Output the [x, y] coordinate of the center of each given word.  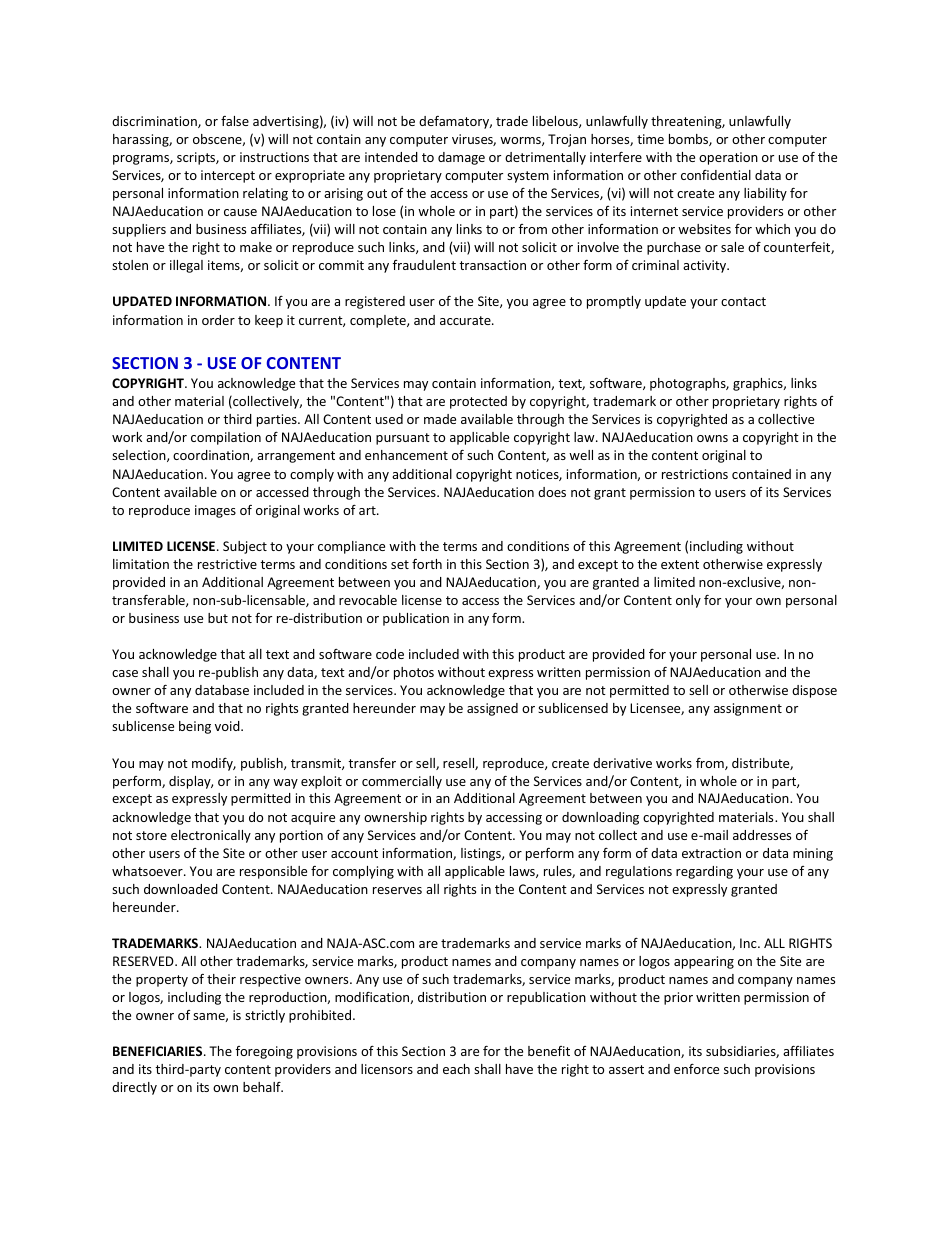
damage [461, 158]
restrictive [227, 564]
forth [427, 564]
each [456, 1069]
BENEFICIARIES [159, 1051]
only [688, 601]
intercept [228, 176]
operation [728, 158]
